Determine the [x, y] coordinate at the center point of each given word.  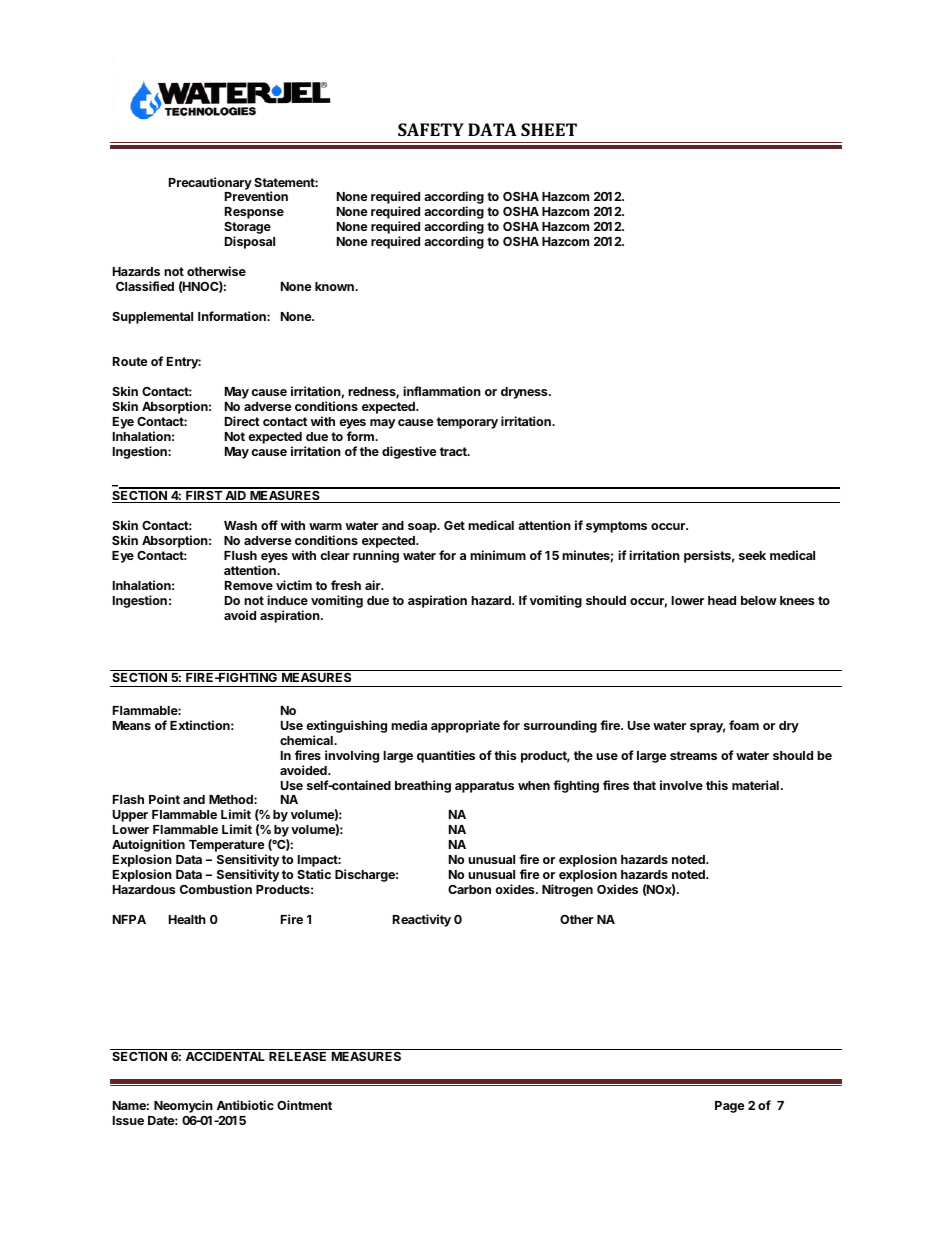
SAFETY [431, 129]
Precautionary [210, 183]
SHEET [549, 129]
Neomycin [183, 1106]
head [722, 600]
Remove [249, 585]
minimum [498, 555]
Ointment [304, 1105]
